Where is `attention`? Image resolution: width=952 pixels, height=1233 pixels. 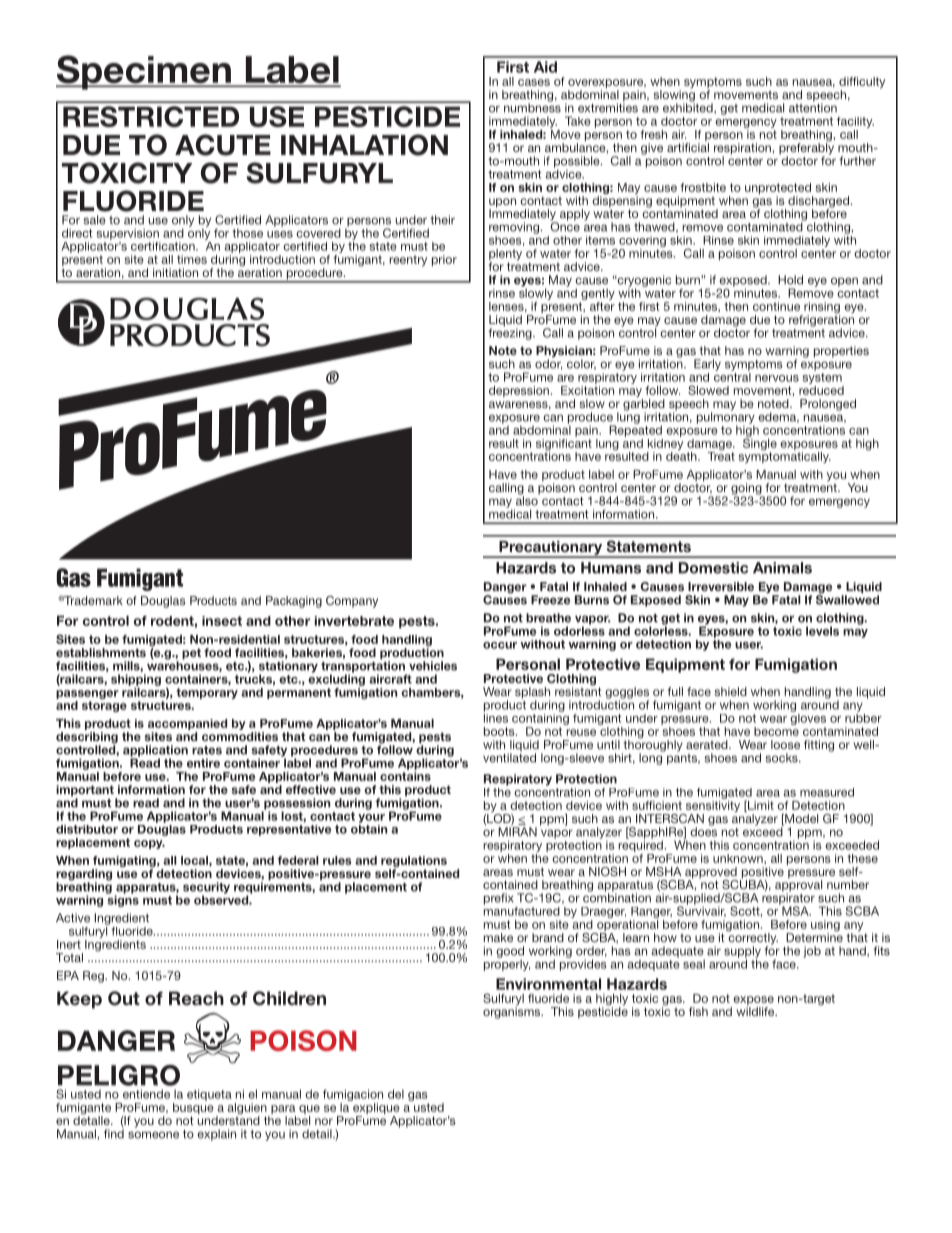 attention is located at coordinates (813, 107).
